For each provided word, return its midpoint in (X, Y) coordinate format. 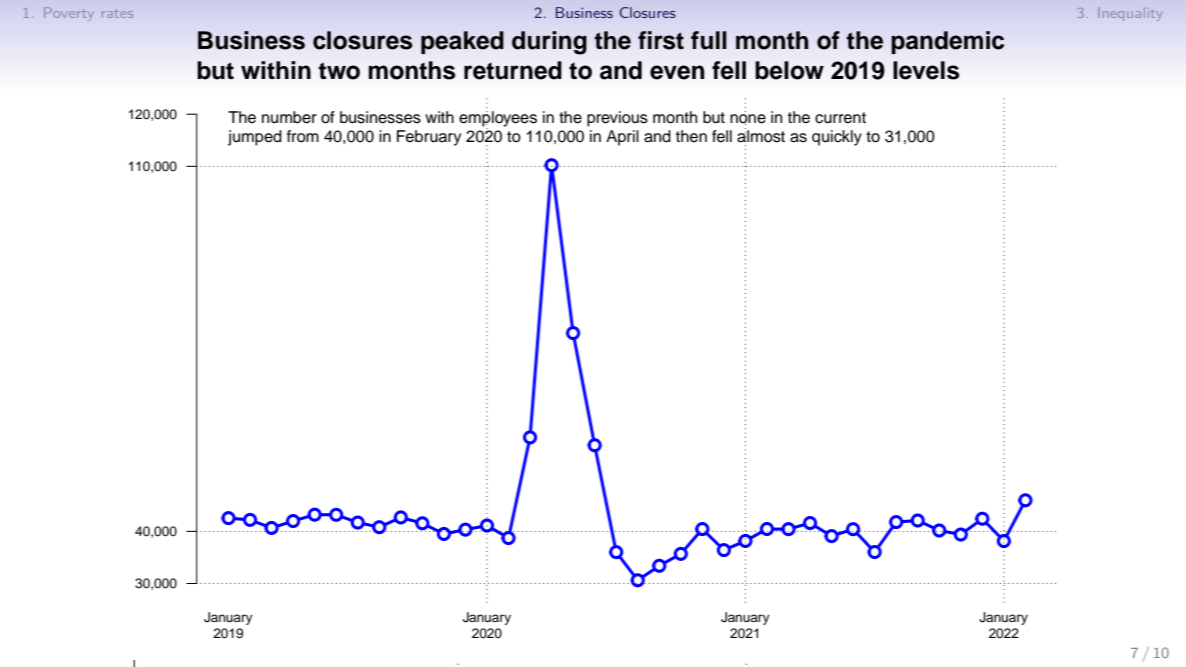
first (661, 40)
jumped (255, 138)
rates (117, 14)
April (622, 138)
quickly (837, 138)
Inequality (1130, 14)
